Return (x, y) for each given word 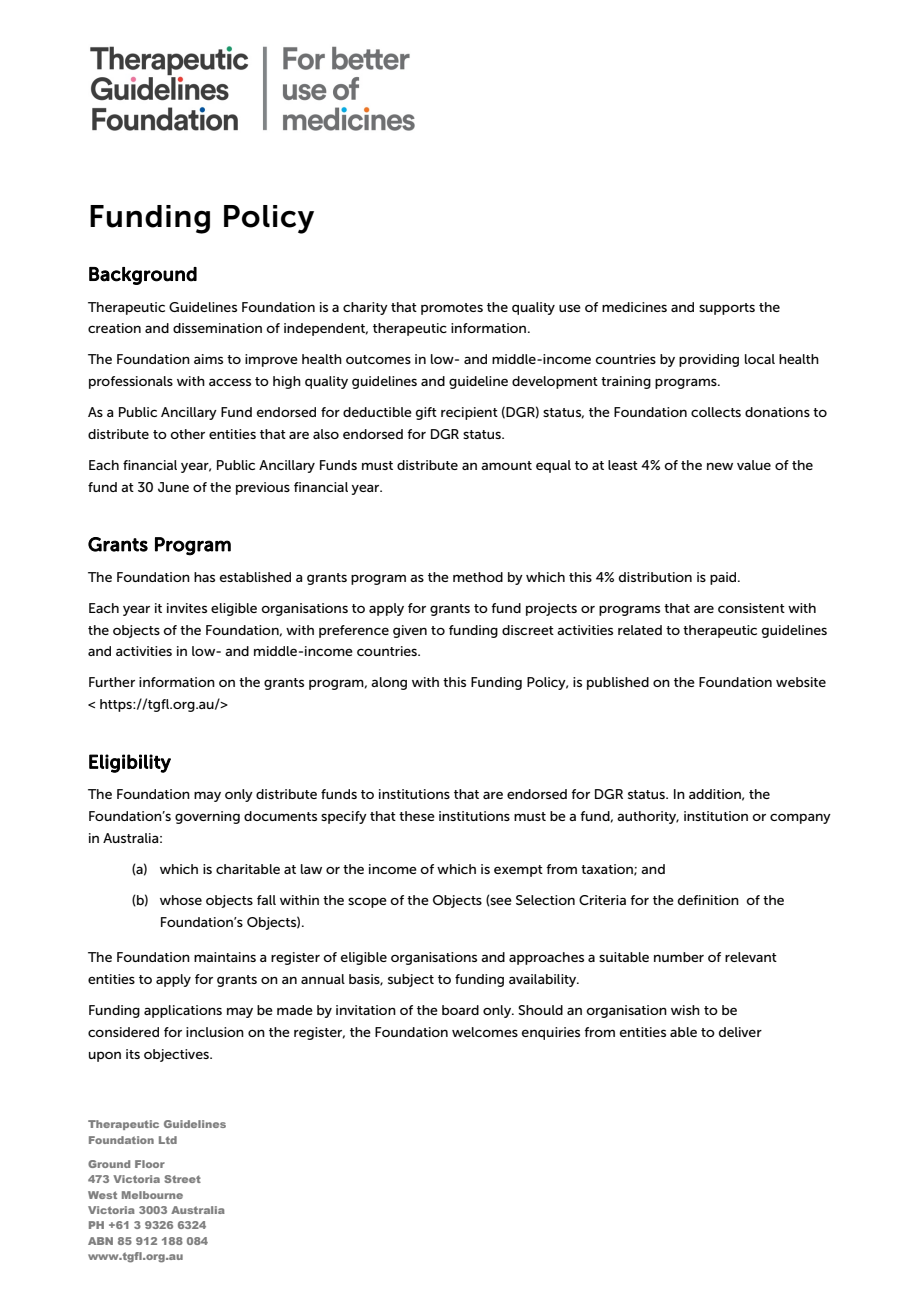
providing (709, 360)
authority (648, 817)
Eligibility (130, 763)
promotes (452, 309)
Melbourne (152, 1195)
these (417, 816)
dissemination (217, 328)
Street (182, 1179)
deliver (740, 1032)
